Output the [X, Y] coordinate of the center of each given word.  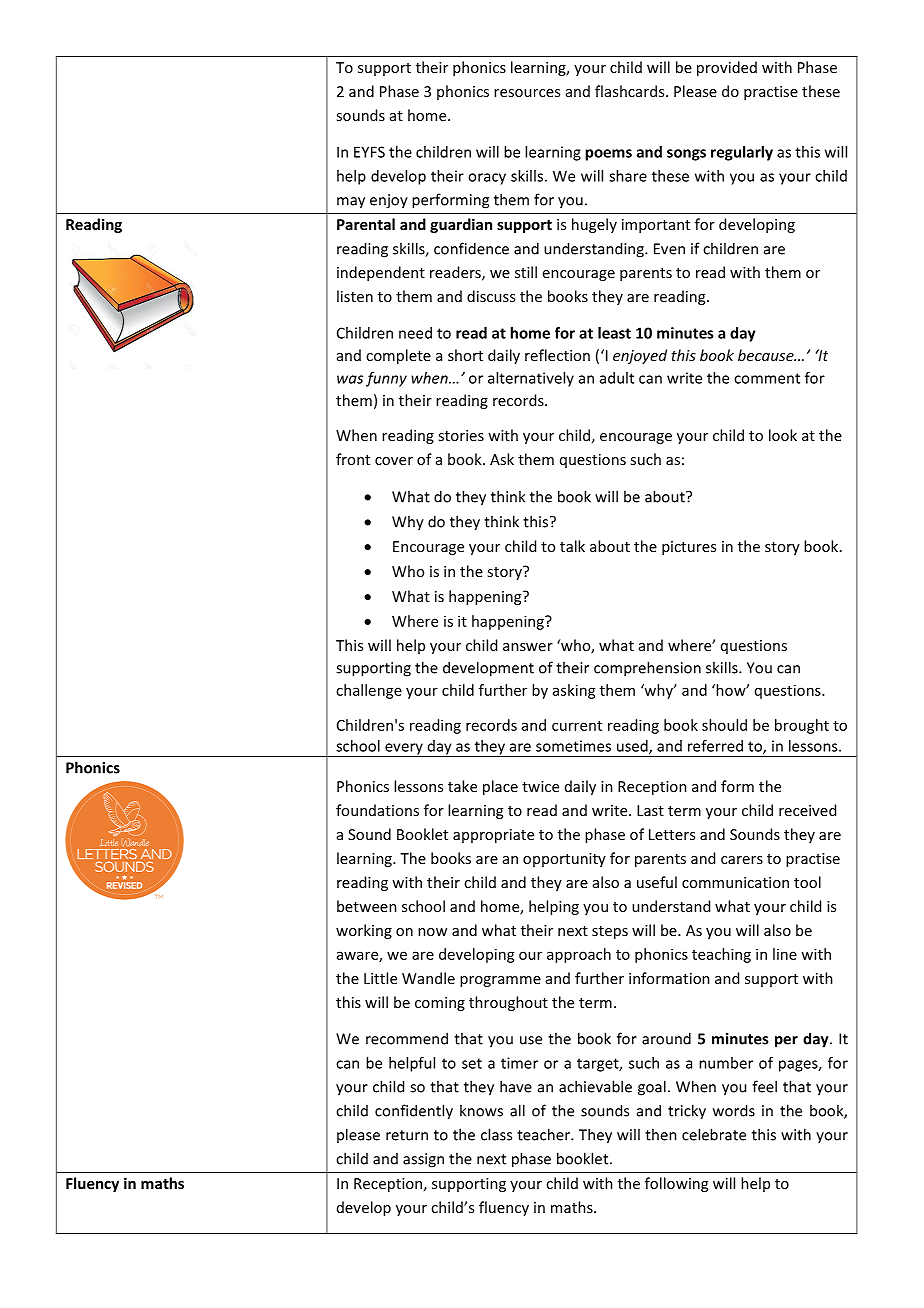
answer [528, 647]
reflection [557, 355]
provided [727, 68]
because [767, 355]
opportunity [564, 860]
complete [398, 356]
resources [527, 93]
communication [735, 882]
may [351, 203]
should [724, 725]
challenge [369, 691]
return [407, 1135]
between [367, 906]
